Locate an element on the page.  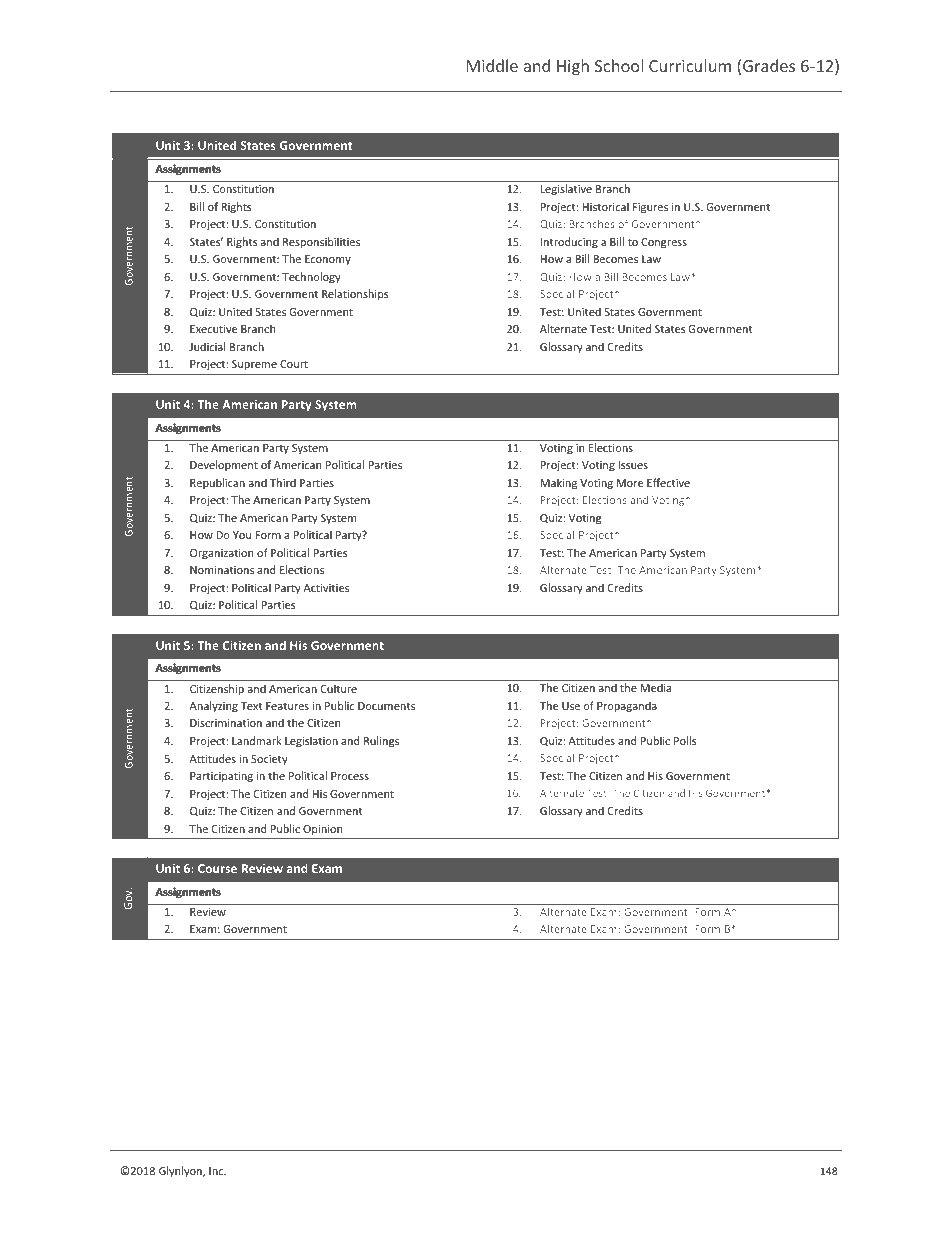
Responsibilities is located at coordinates (321, 242).
